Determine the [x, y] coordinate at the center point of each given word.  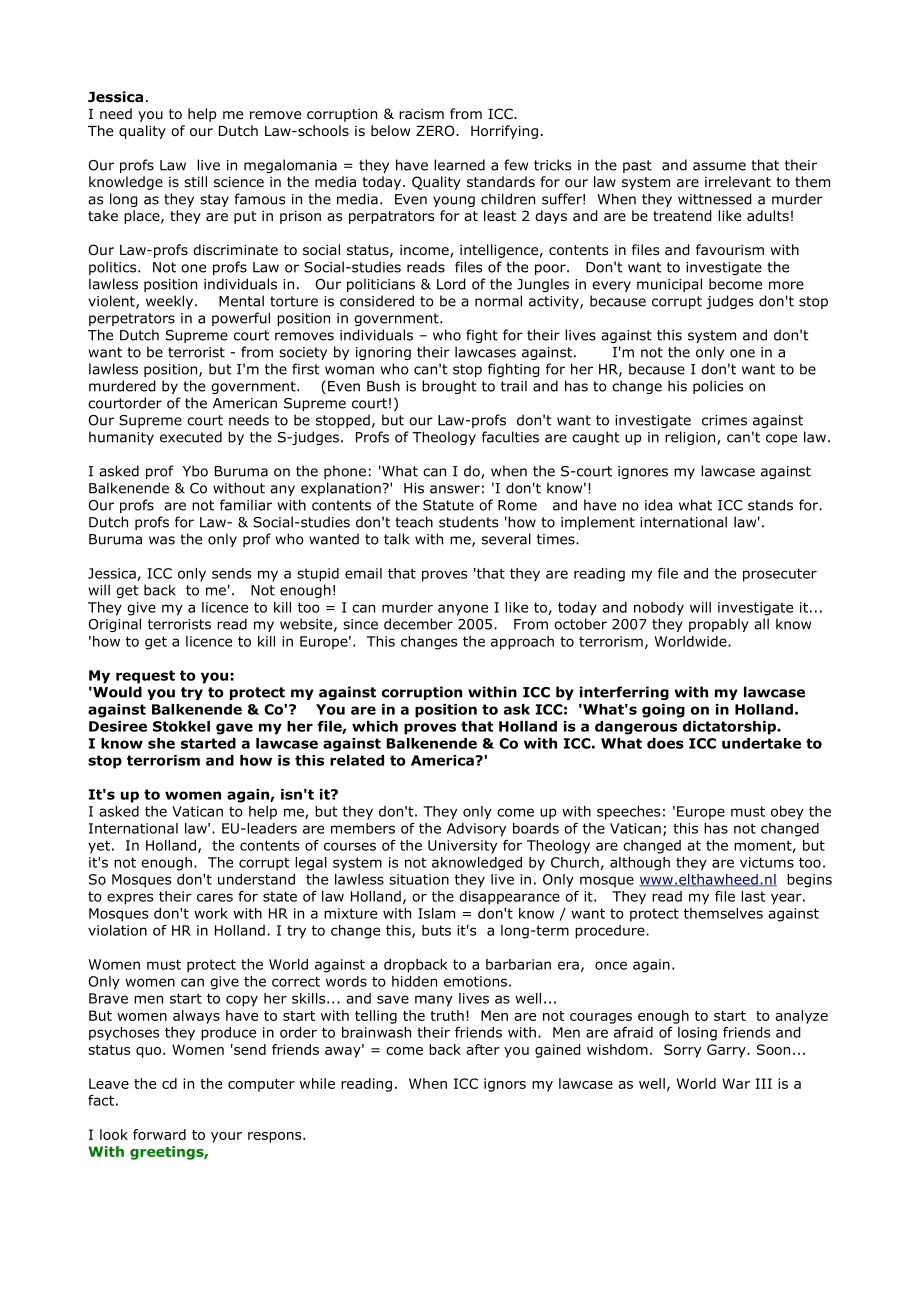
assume [719, 166]
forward [159, 1134]
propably [719, 625]
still [195, 181]
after [483, 1049]
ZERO [436, 131]
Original [114, 625]
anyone [463, 610]
